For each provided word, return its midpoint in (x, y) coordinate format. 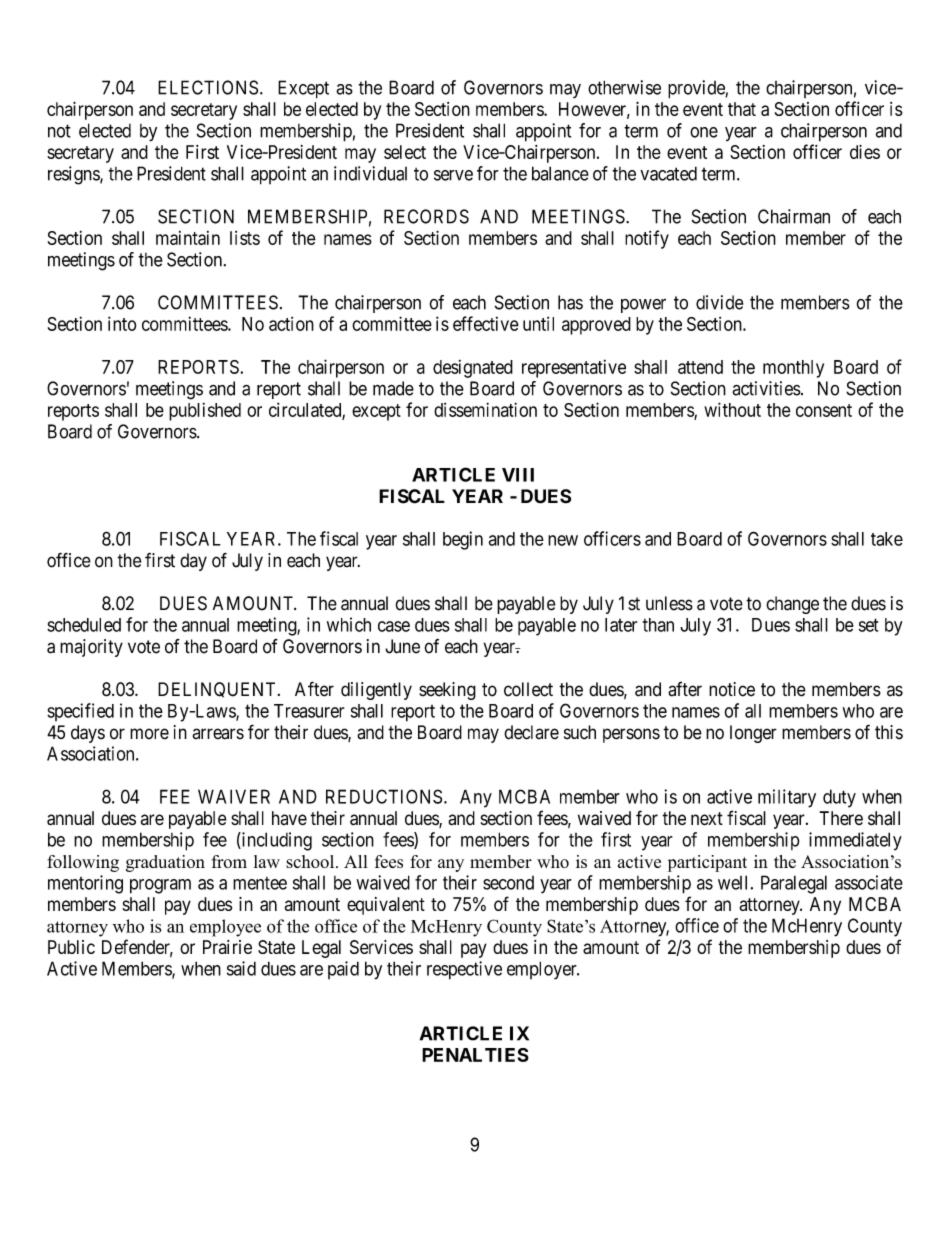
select (405, 152)
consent (824, 410)
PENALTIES (475, 1055)
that (742, 109)
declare (531, 732)
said (241, 968)
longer (753, 734)
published (205, 411)
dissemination (485, 409)
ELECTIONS (208, 87)
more (149, 734)
